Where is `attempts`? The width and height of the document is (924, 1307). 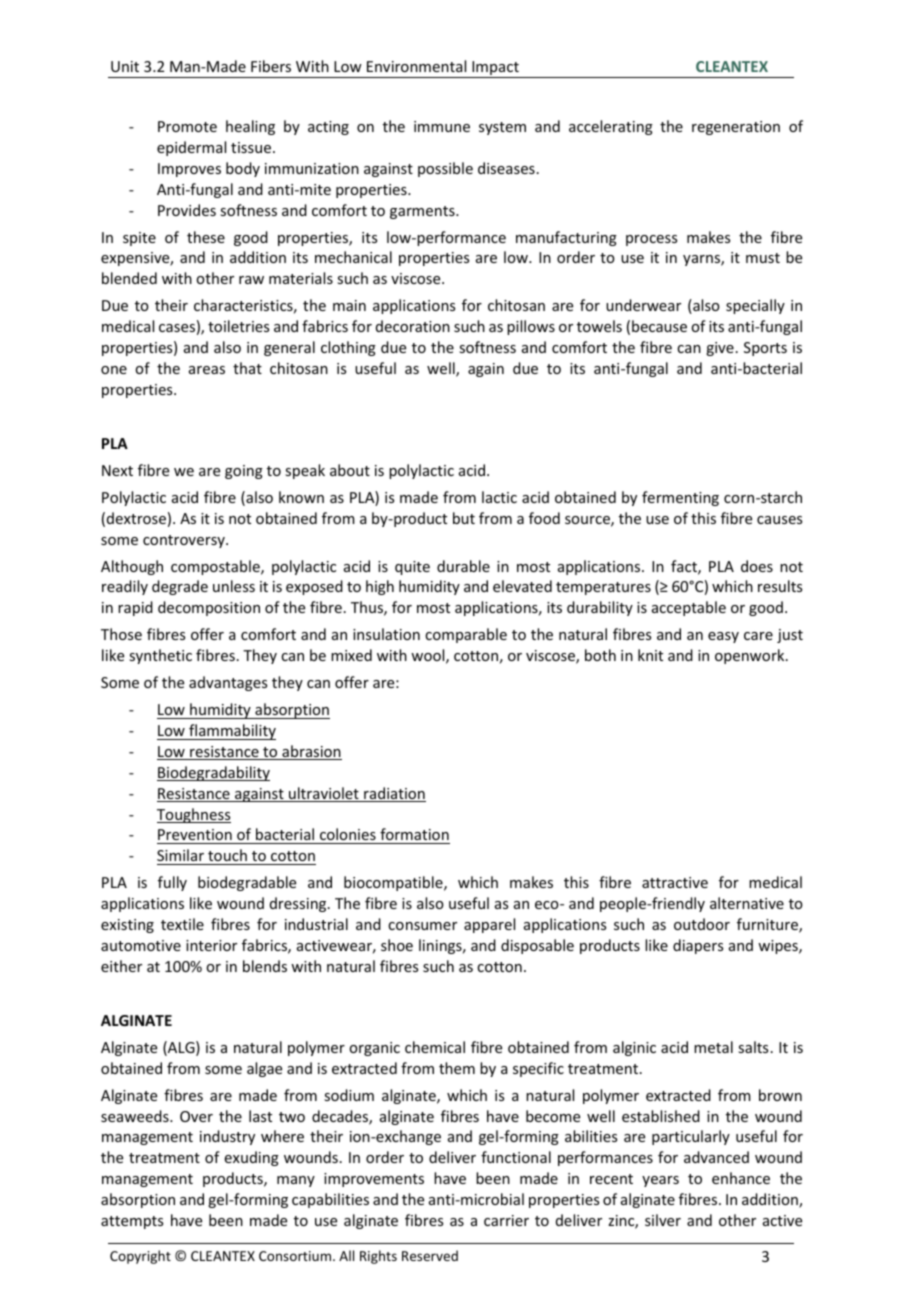 attempts is located at coordinates (132, 1222).
